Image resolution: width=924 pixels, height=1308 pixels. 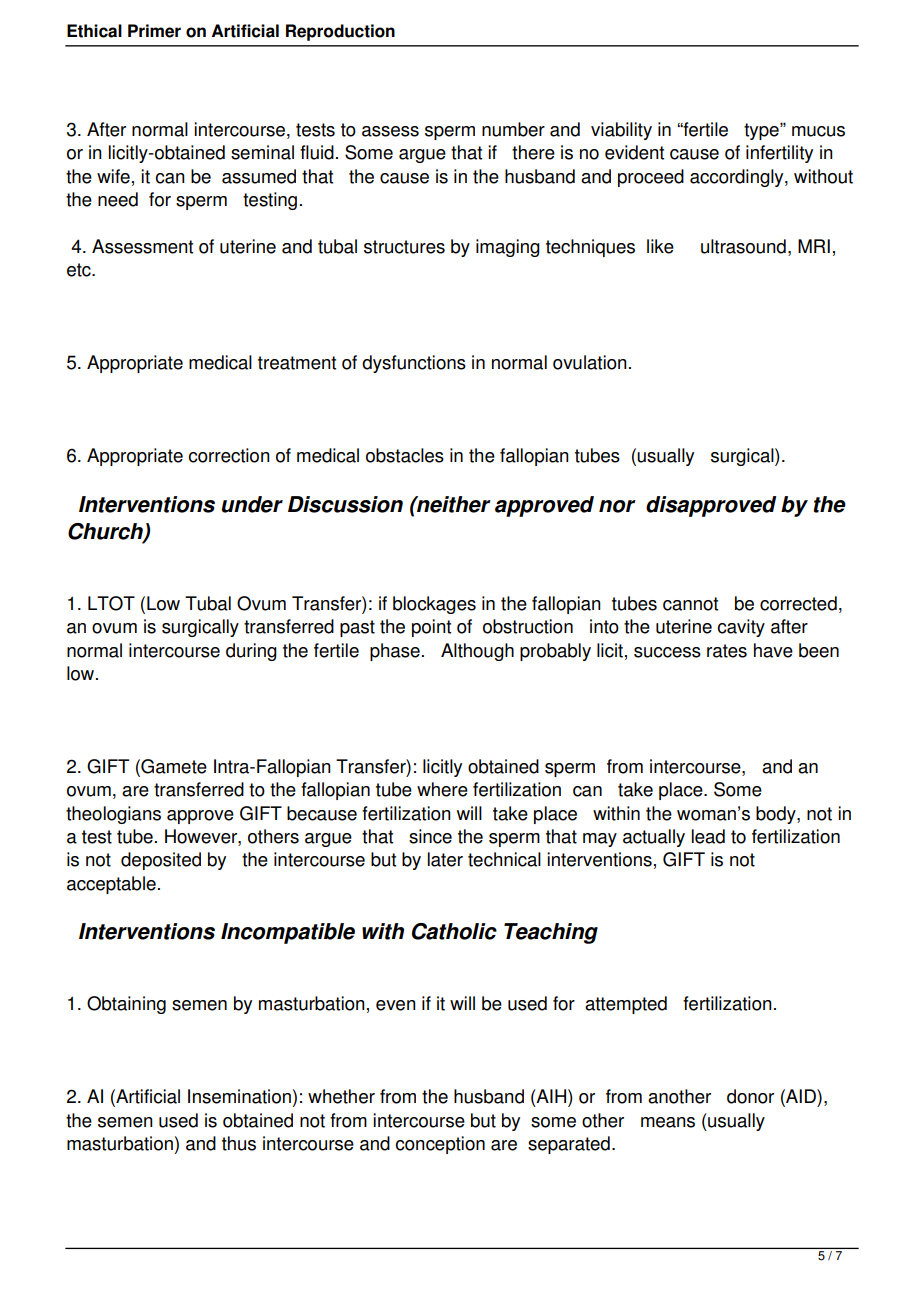 What do you see at coordinates (113, 815) in the document?
I see `theologians` at bounding box center [113, 815].
